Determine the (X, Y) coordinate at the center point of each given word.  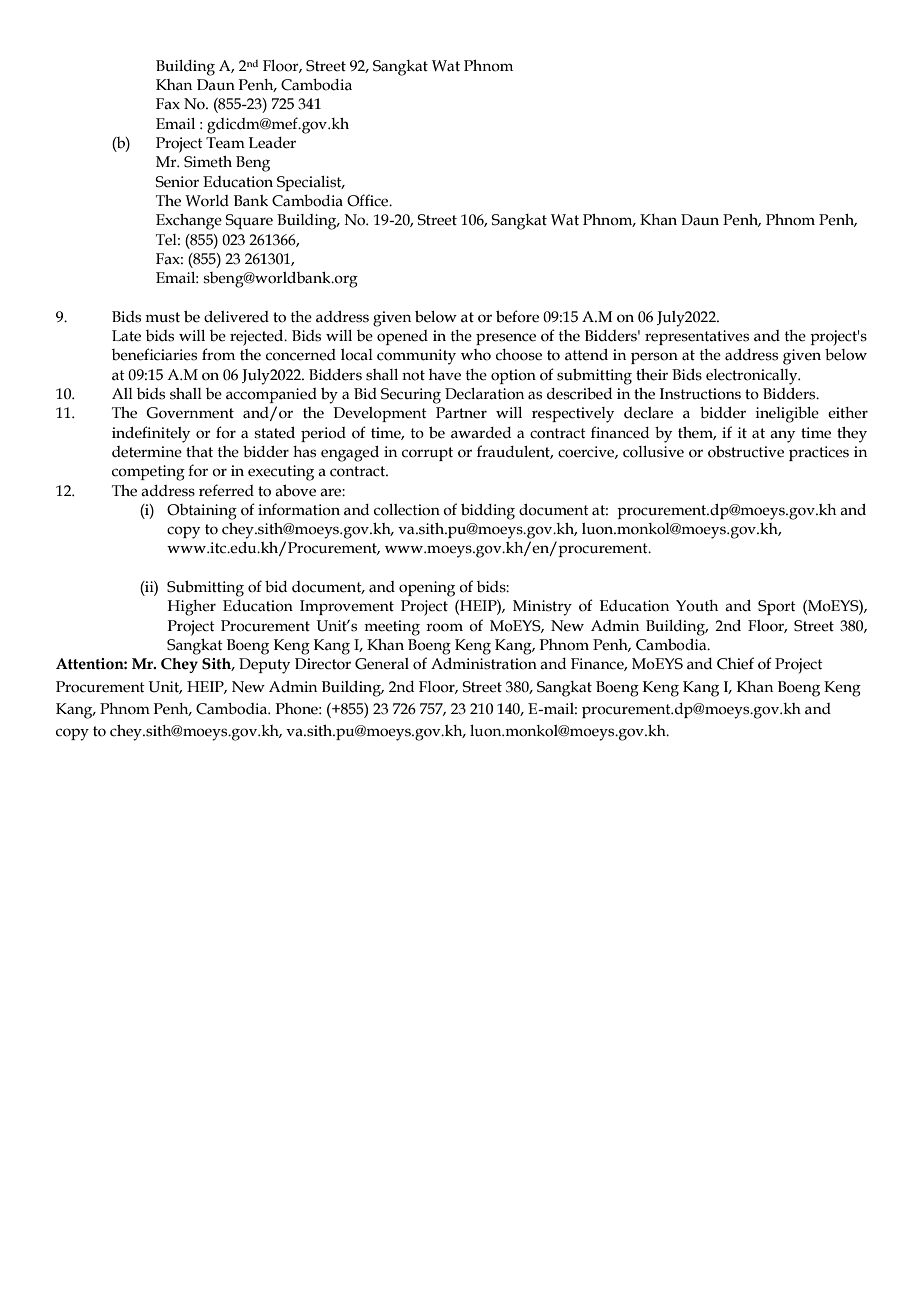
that (199, 452)
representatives (697, 337)
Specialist (310, 183)
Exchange (189, 222)
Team (225, 143)
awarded (481, 433)
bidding (488, 511)
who (476, 355)
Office (369, 200)
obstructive (746, 451)
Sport (777, 607)
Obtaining (202, 512)
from (218, 354)
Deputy (264, 666)
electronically (753, 377)
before (517, 316)
